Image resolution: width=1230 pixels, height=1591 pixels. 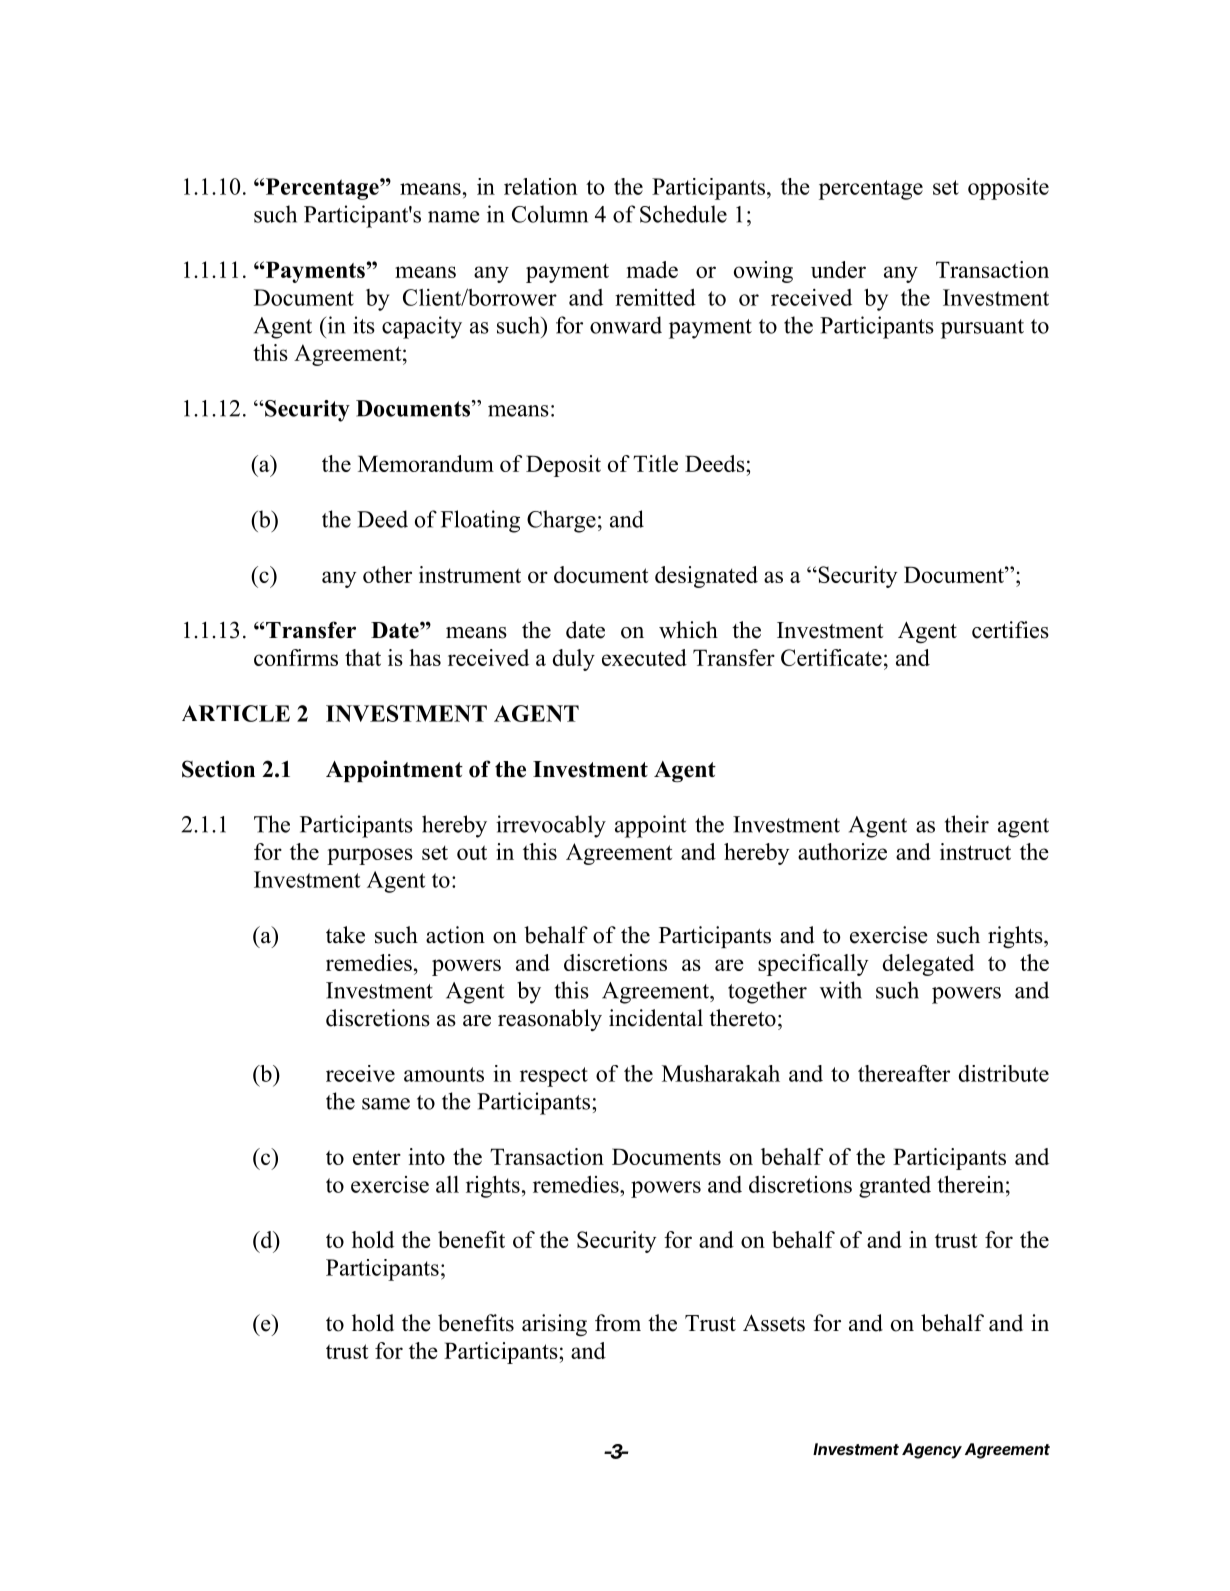 I want to click on purposes, so click(x=370, y=856).
